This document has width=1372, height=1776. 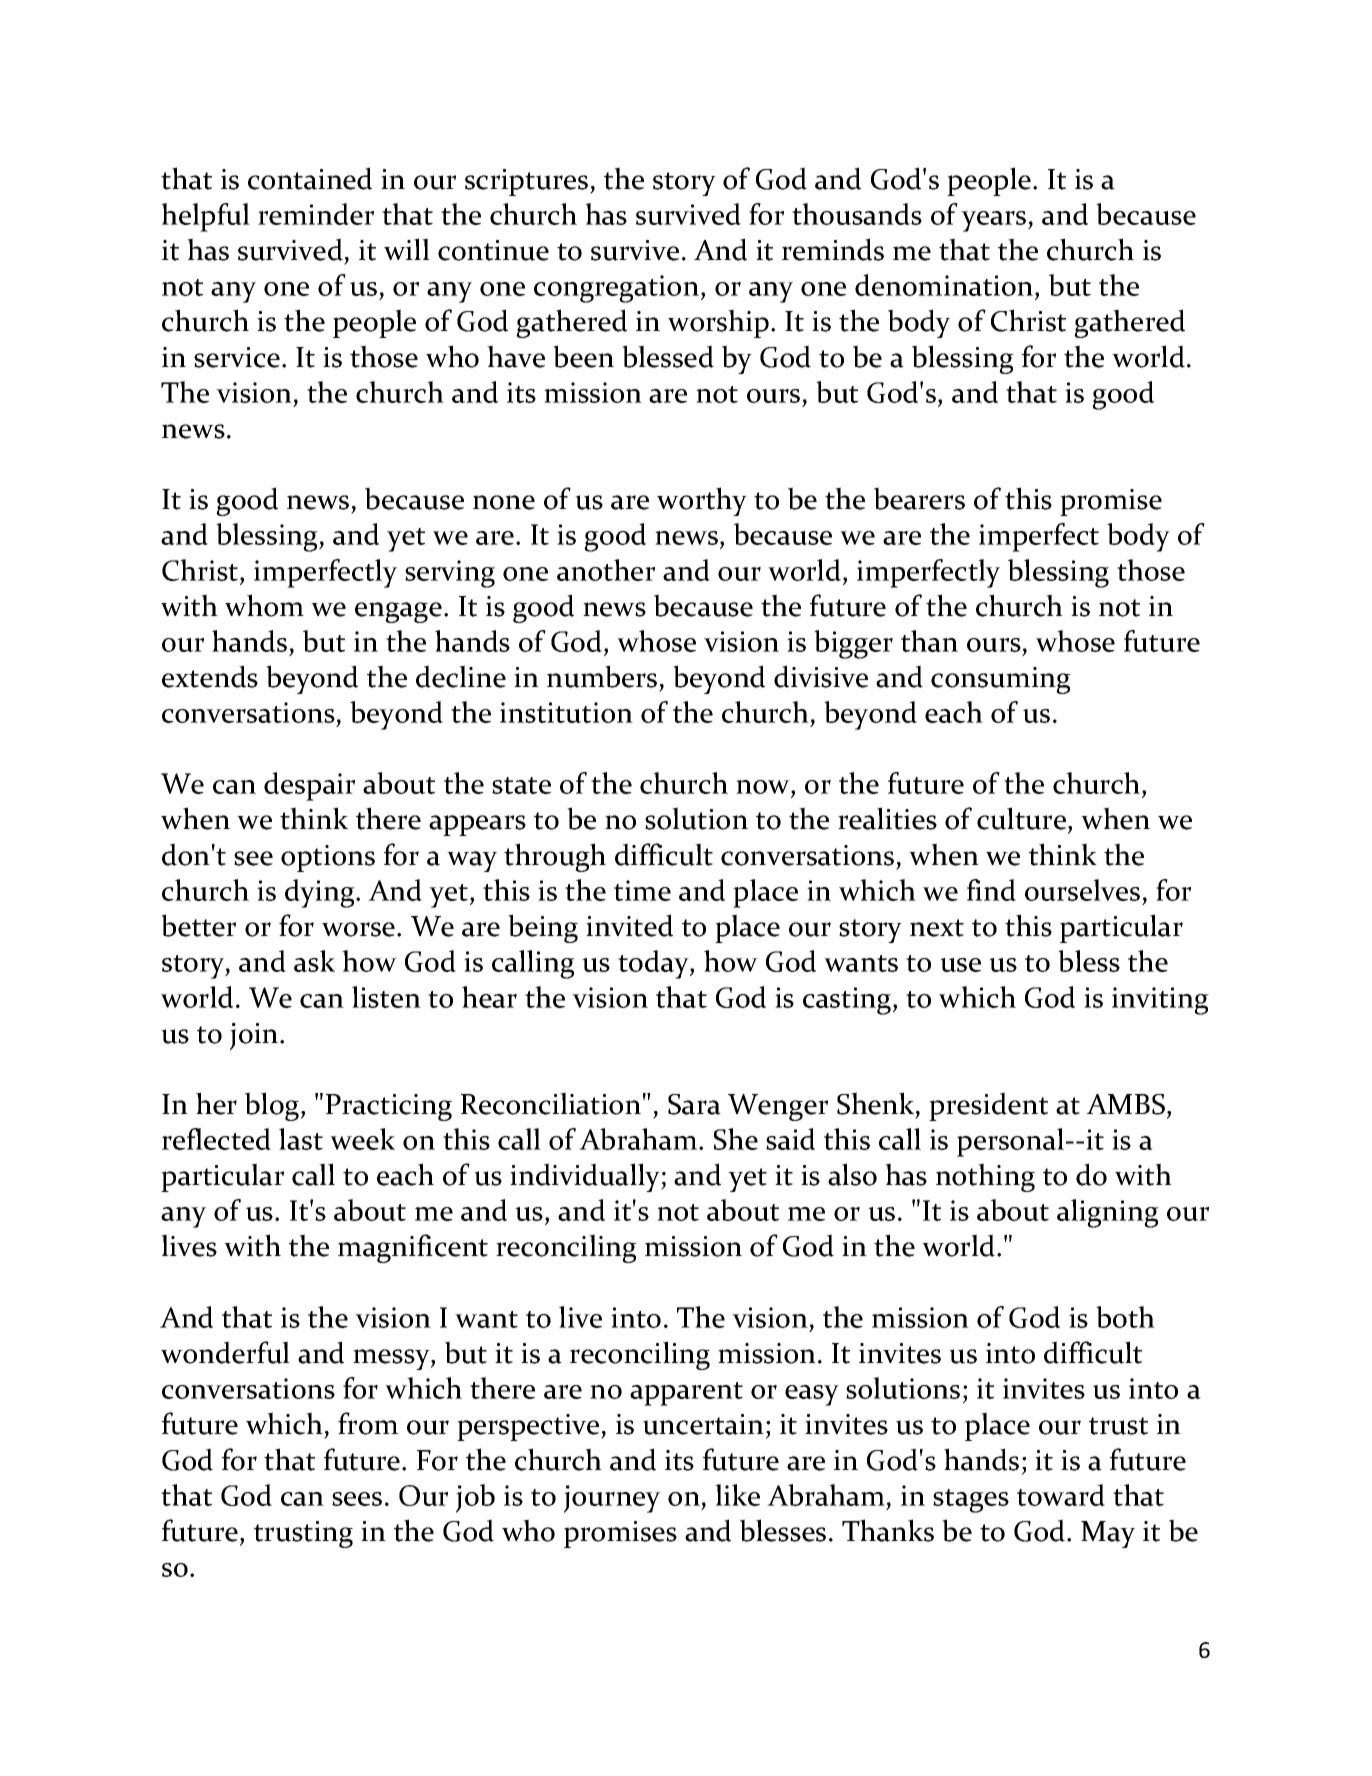 What do you see at coordinates (919, 498) in the document?
I see `bearers` at bounding box center [919, 498].
